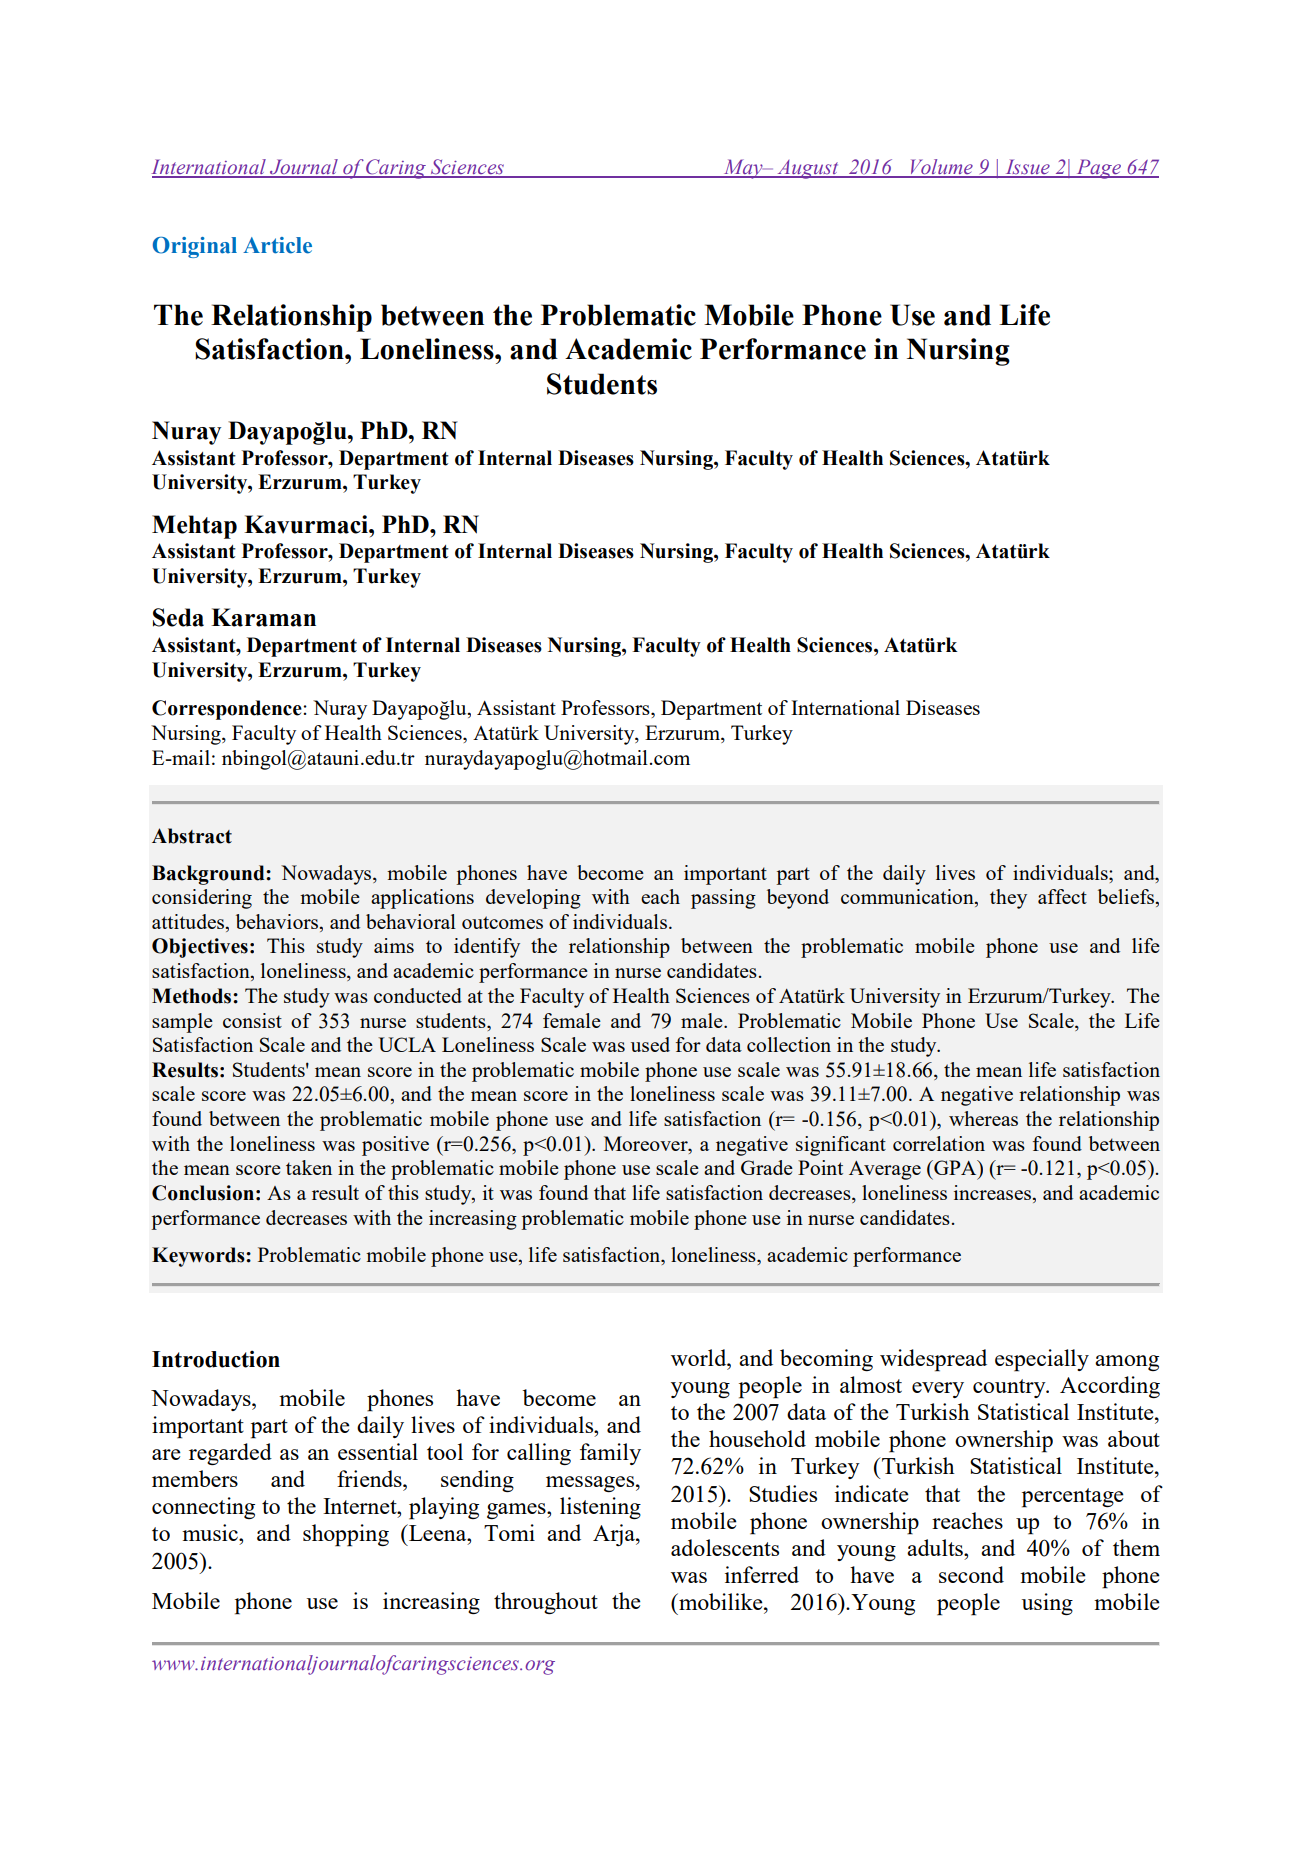 The height and width of the screenshot is (1854, 1311). Describe the element at coordinates (723, 899) in the screenshot. I see `passing` at that location.
